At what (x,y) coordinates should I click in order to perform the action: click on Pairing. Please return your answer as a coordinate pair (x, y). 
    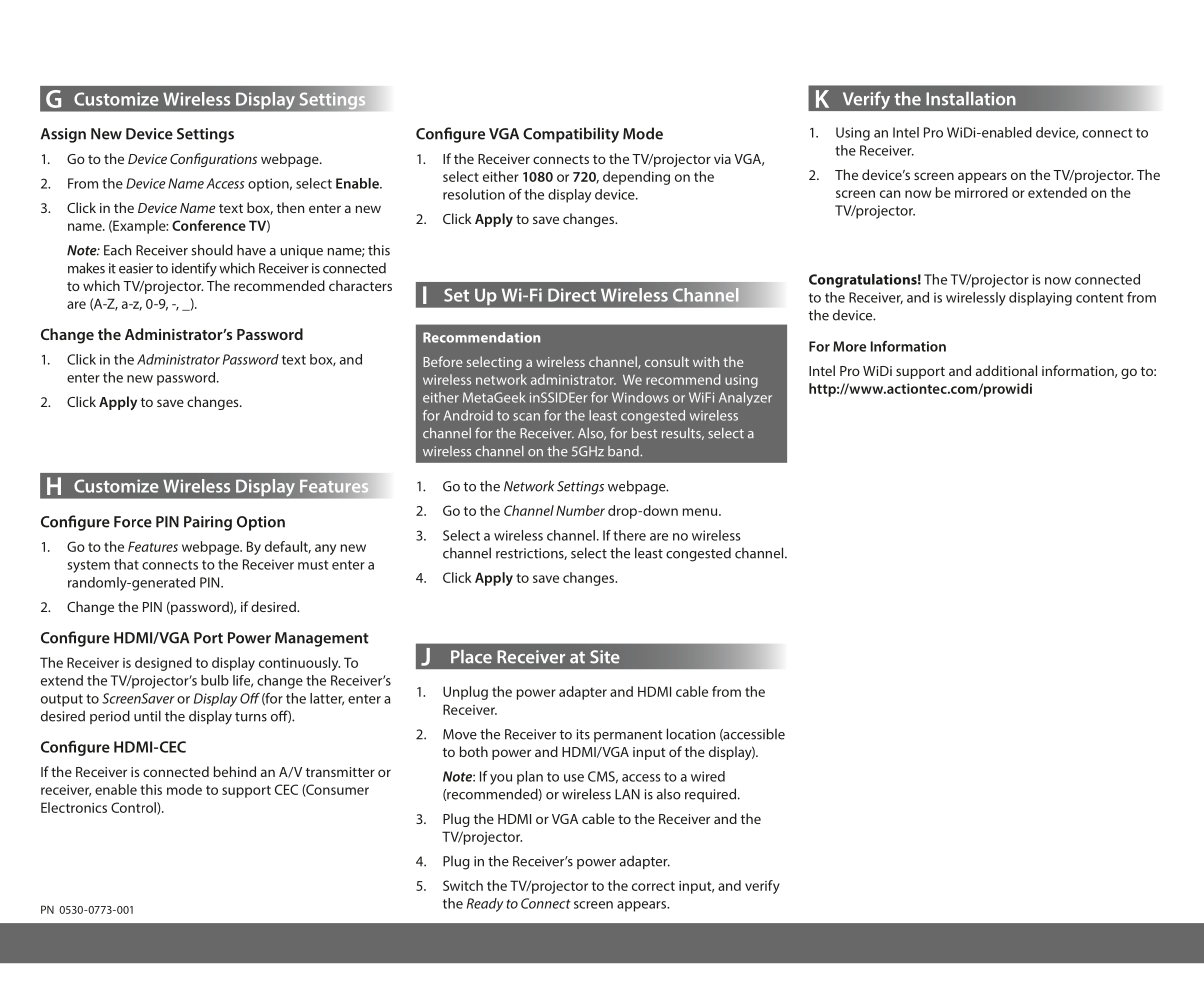
    Looking at the image, I should click on (208, 523).
